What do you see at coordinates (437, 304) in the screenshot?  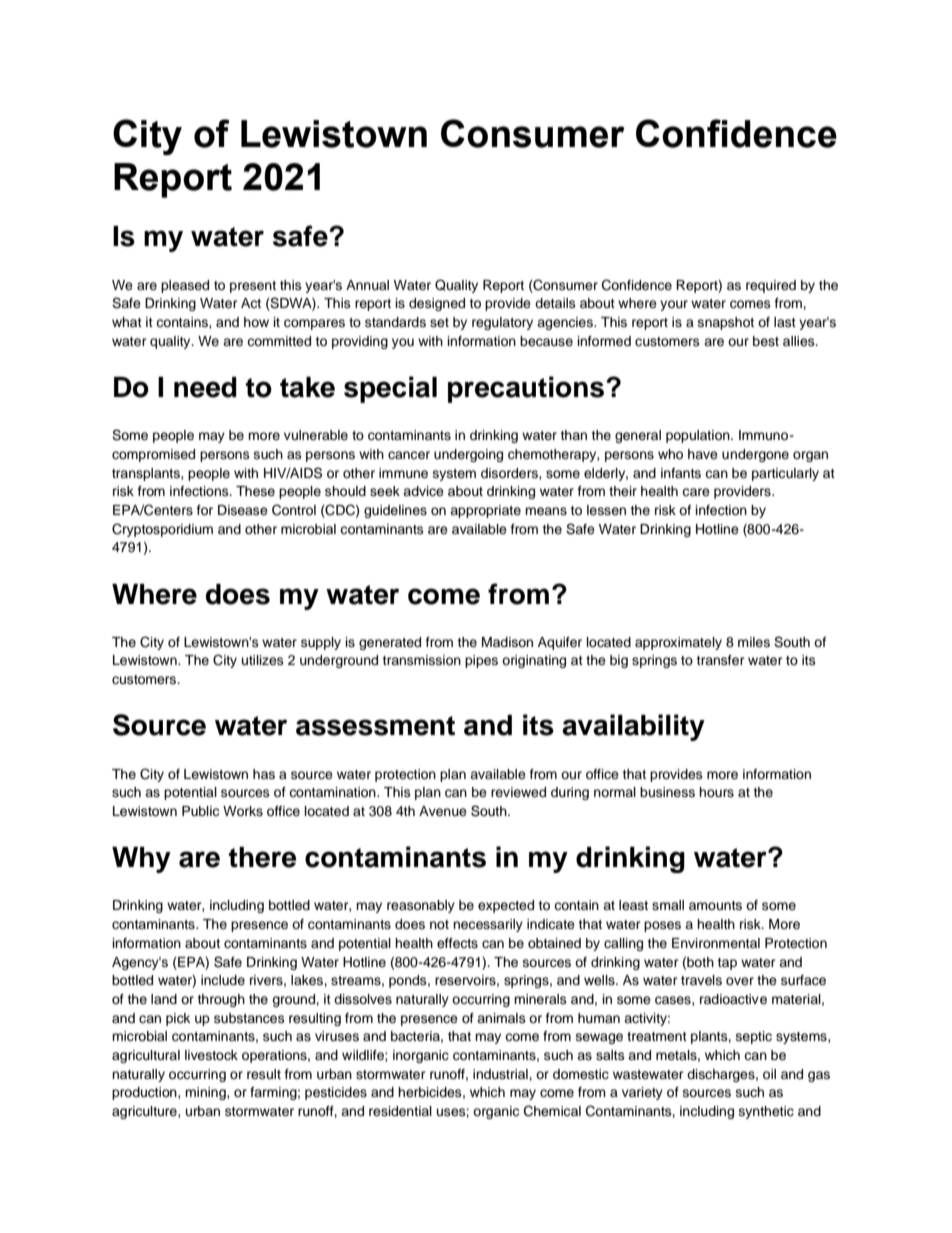 I see `designed` at bounding box center [437, 304].
